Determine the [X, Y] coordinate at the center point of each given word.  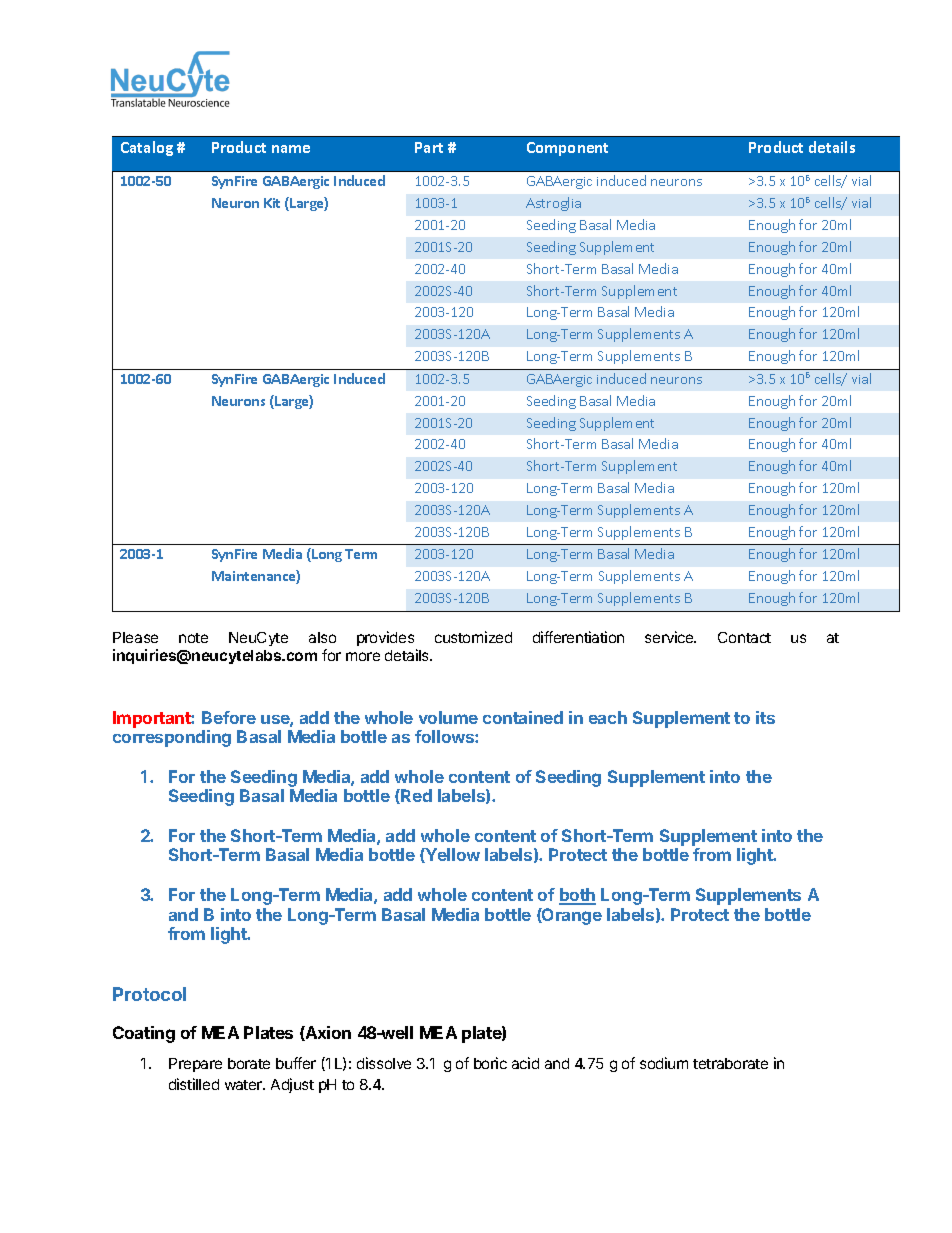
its [765, 717]
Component [567, 149]
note [193, 638]
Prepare [195, 1065]
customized [473, 637]
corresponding [172, 738]
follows [445, 736]
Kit [272, 203]
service [670, 637]
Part [429, 147]
